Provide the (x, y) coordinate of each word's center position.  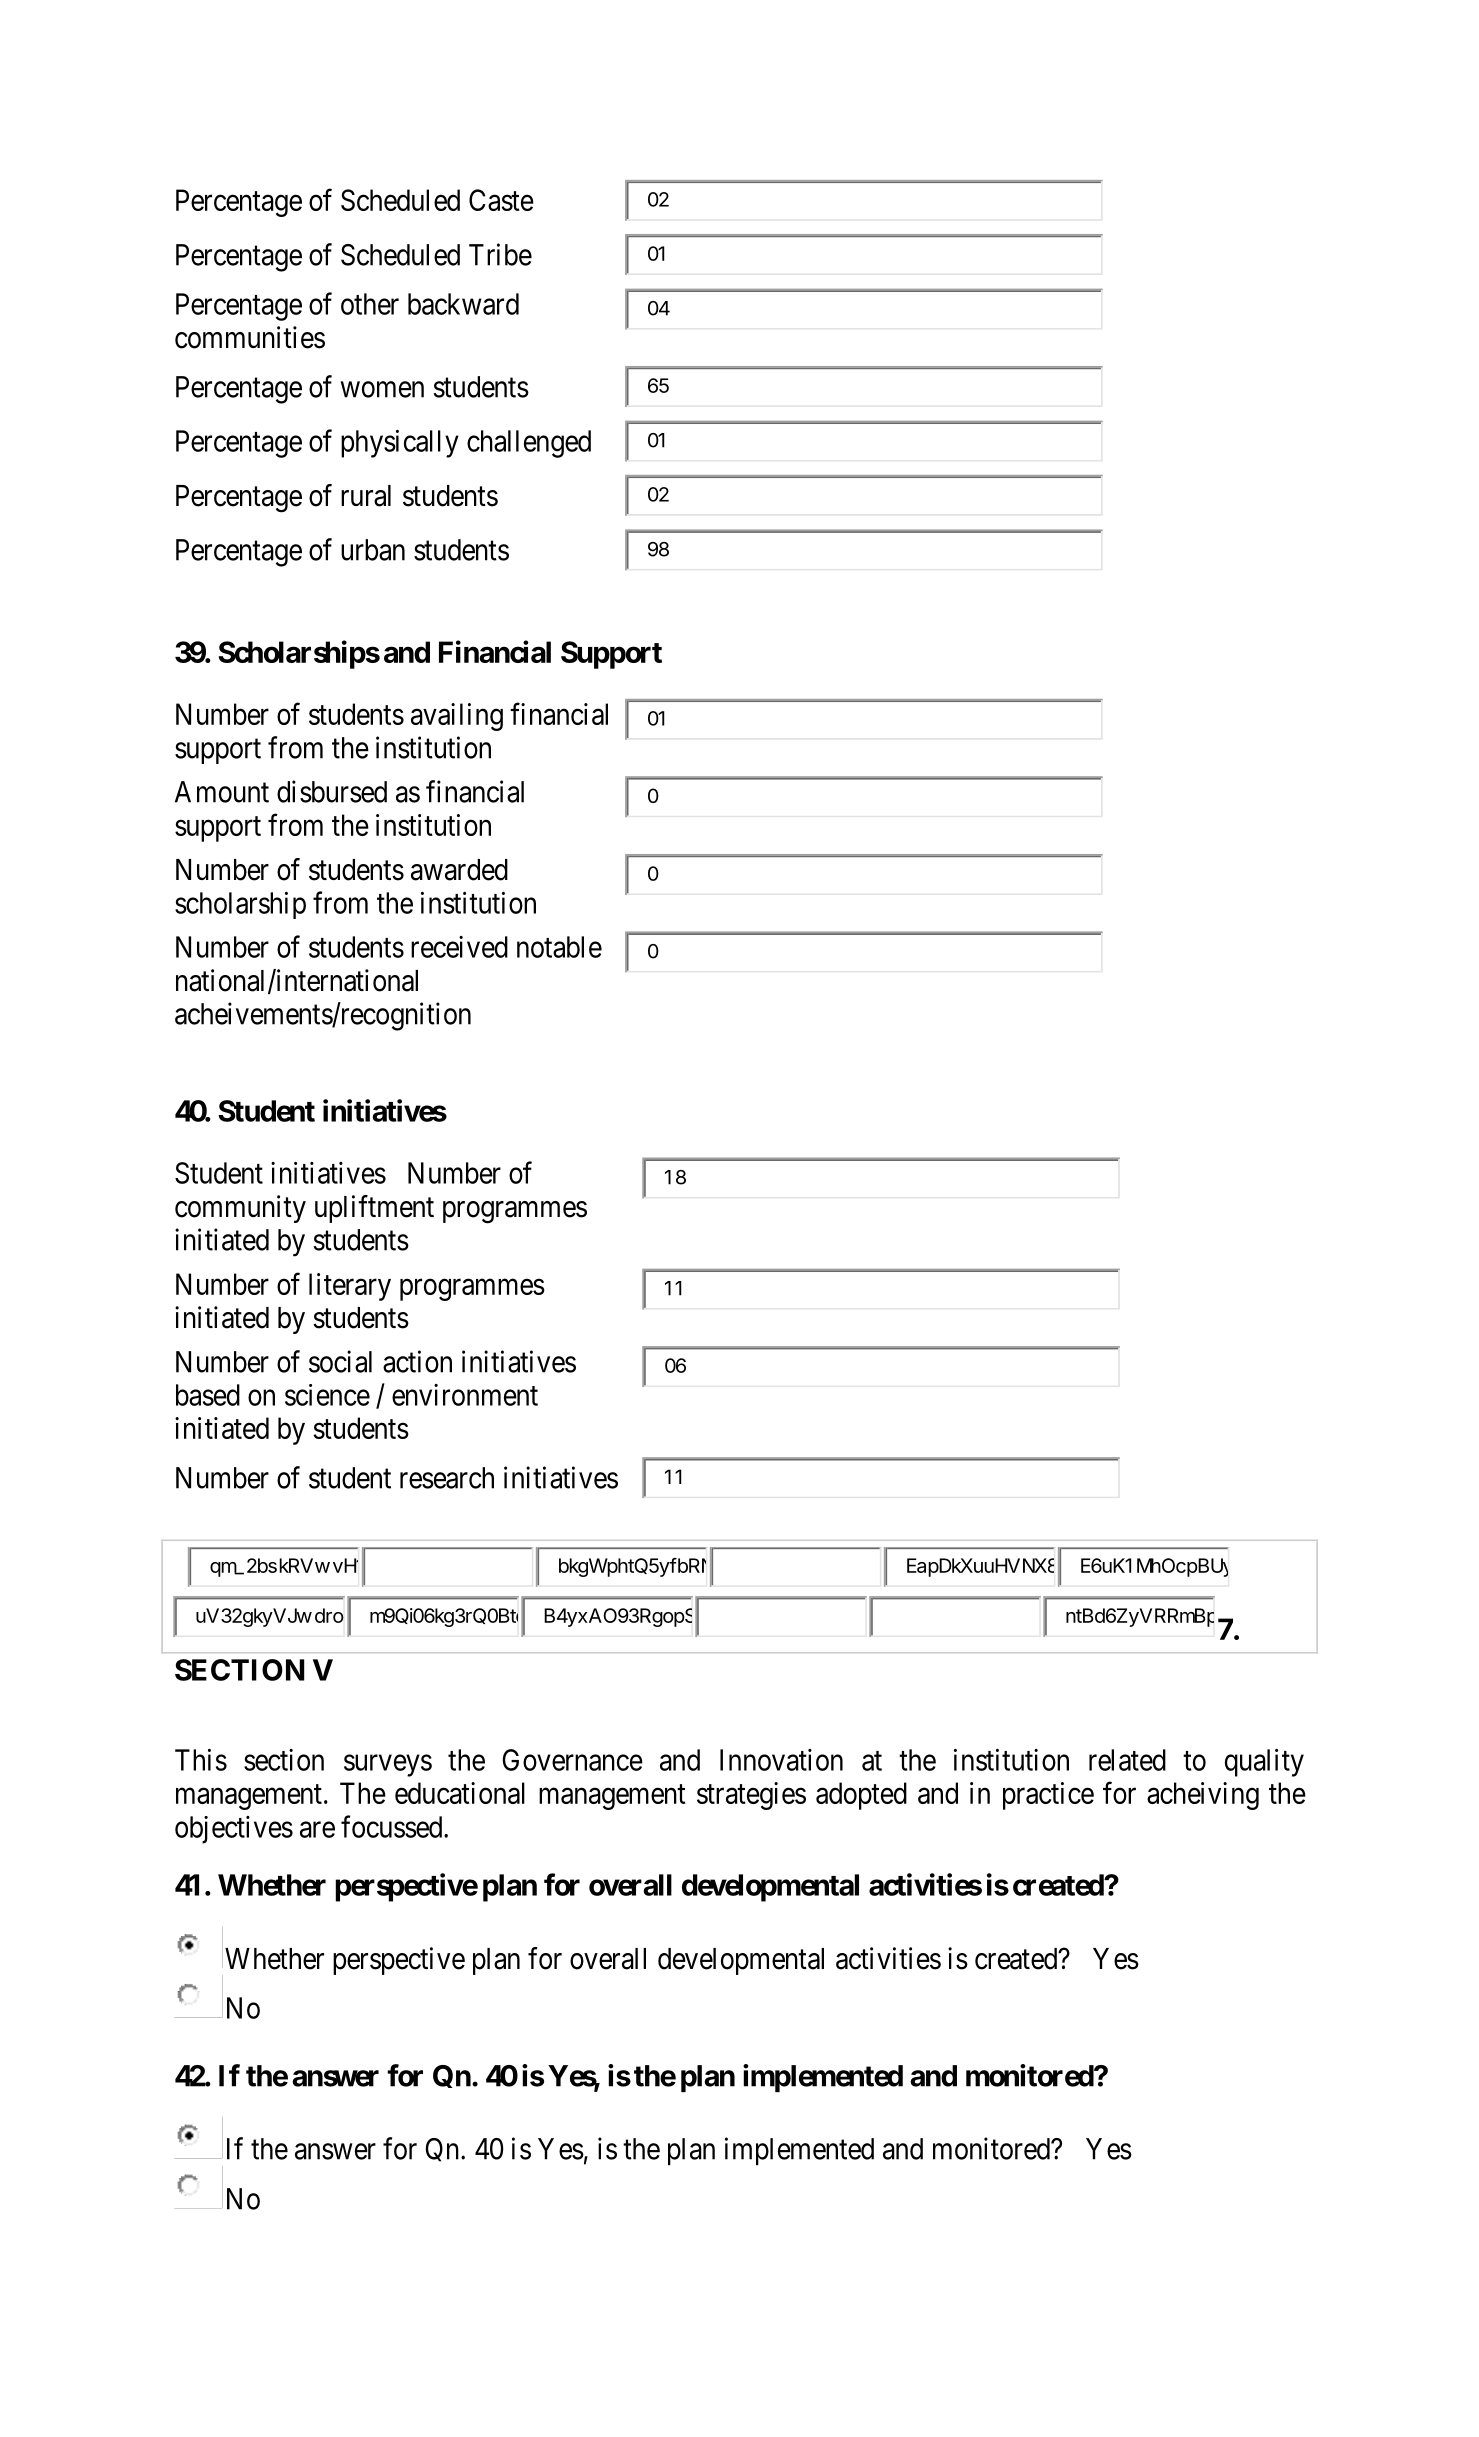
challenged (529, 444)
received (459, 947)
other (370, 304)
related (1127, 1760)
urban (373, 550)
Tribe (500, 254)
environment (465, 1395)
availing (457, 717)
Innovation (781, 1760)
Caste (501, 200)
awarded (459, 870)
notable (559, 947)
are (317, 1830)
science (327, 1395)
